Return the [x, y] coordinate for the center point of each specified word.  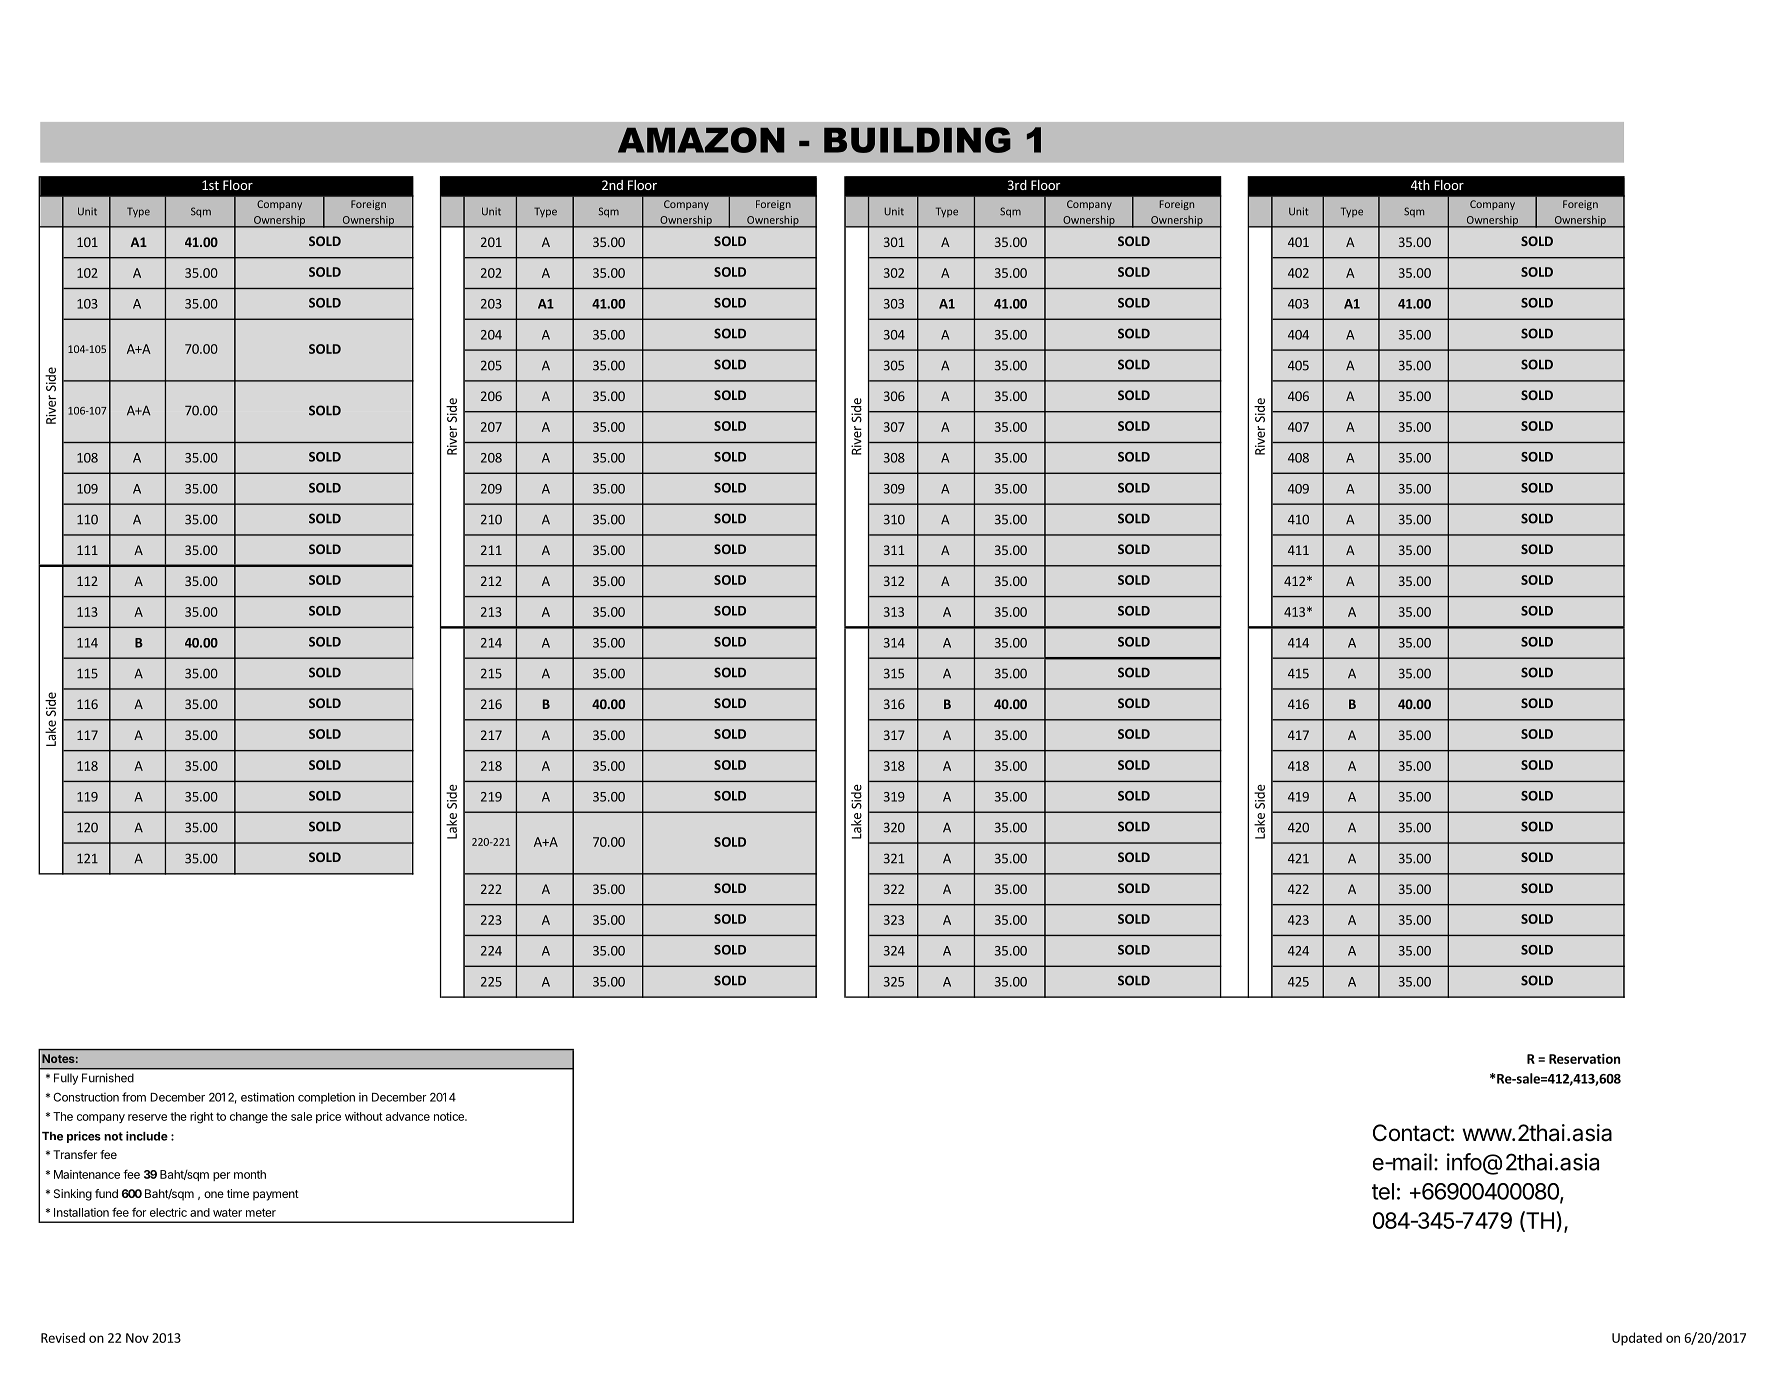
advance [408, 1116]
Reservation [1584, 1059]
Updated [1637, 1339]
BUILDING [917, 140]
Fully [66, 1079]
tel [1383, 1191]
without [364, 1116]
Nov [137, 1338]
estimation [267, 1097]
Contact [1411, 1133]
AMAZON [701, 140]
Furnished [108, 1078]
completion [326, 1098]
